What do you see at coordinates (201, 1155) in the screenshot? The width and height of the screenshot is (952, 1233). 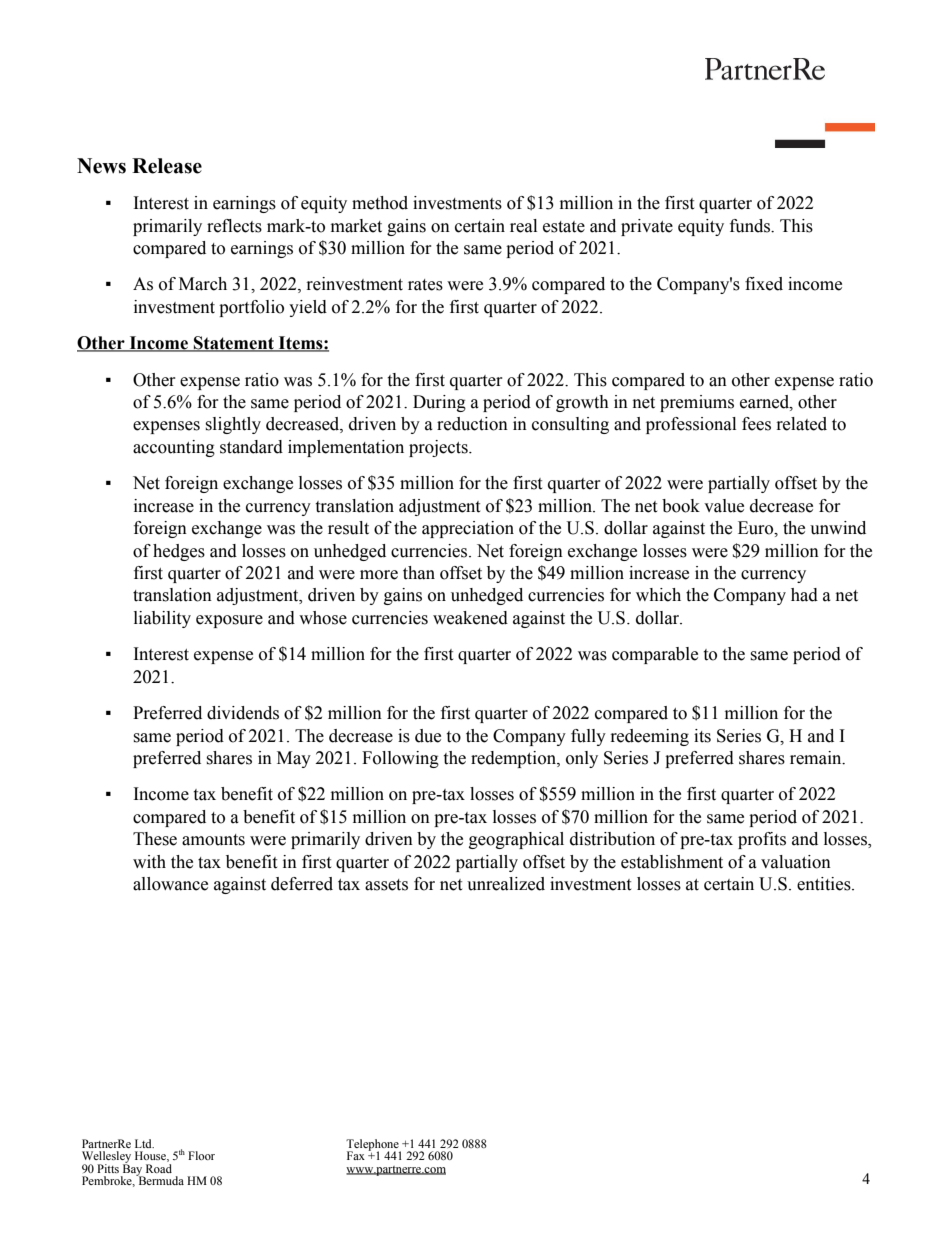 I see `Floor` at bounding box center [201, 1155].
